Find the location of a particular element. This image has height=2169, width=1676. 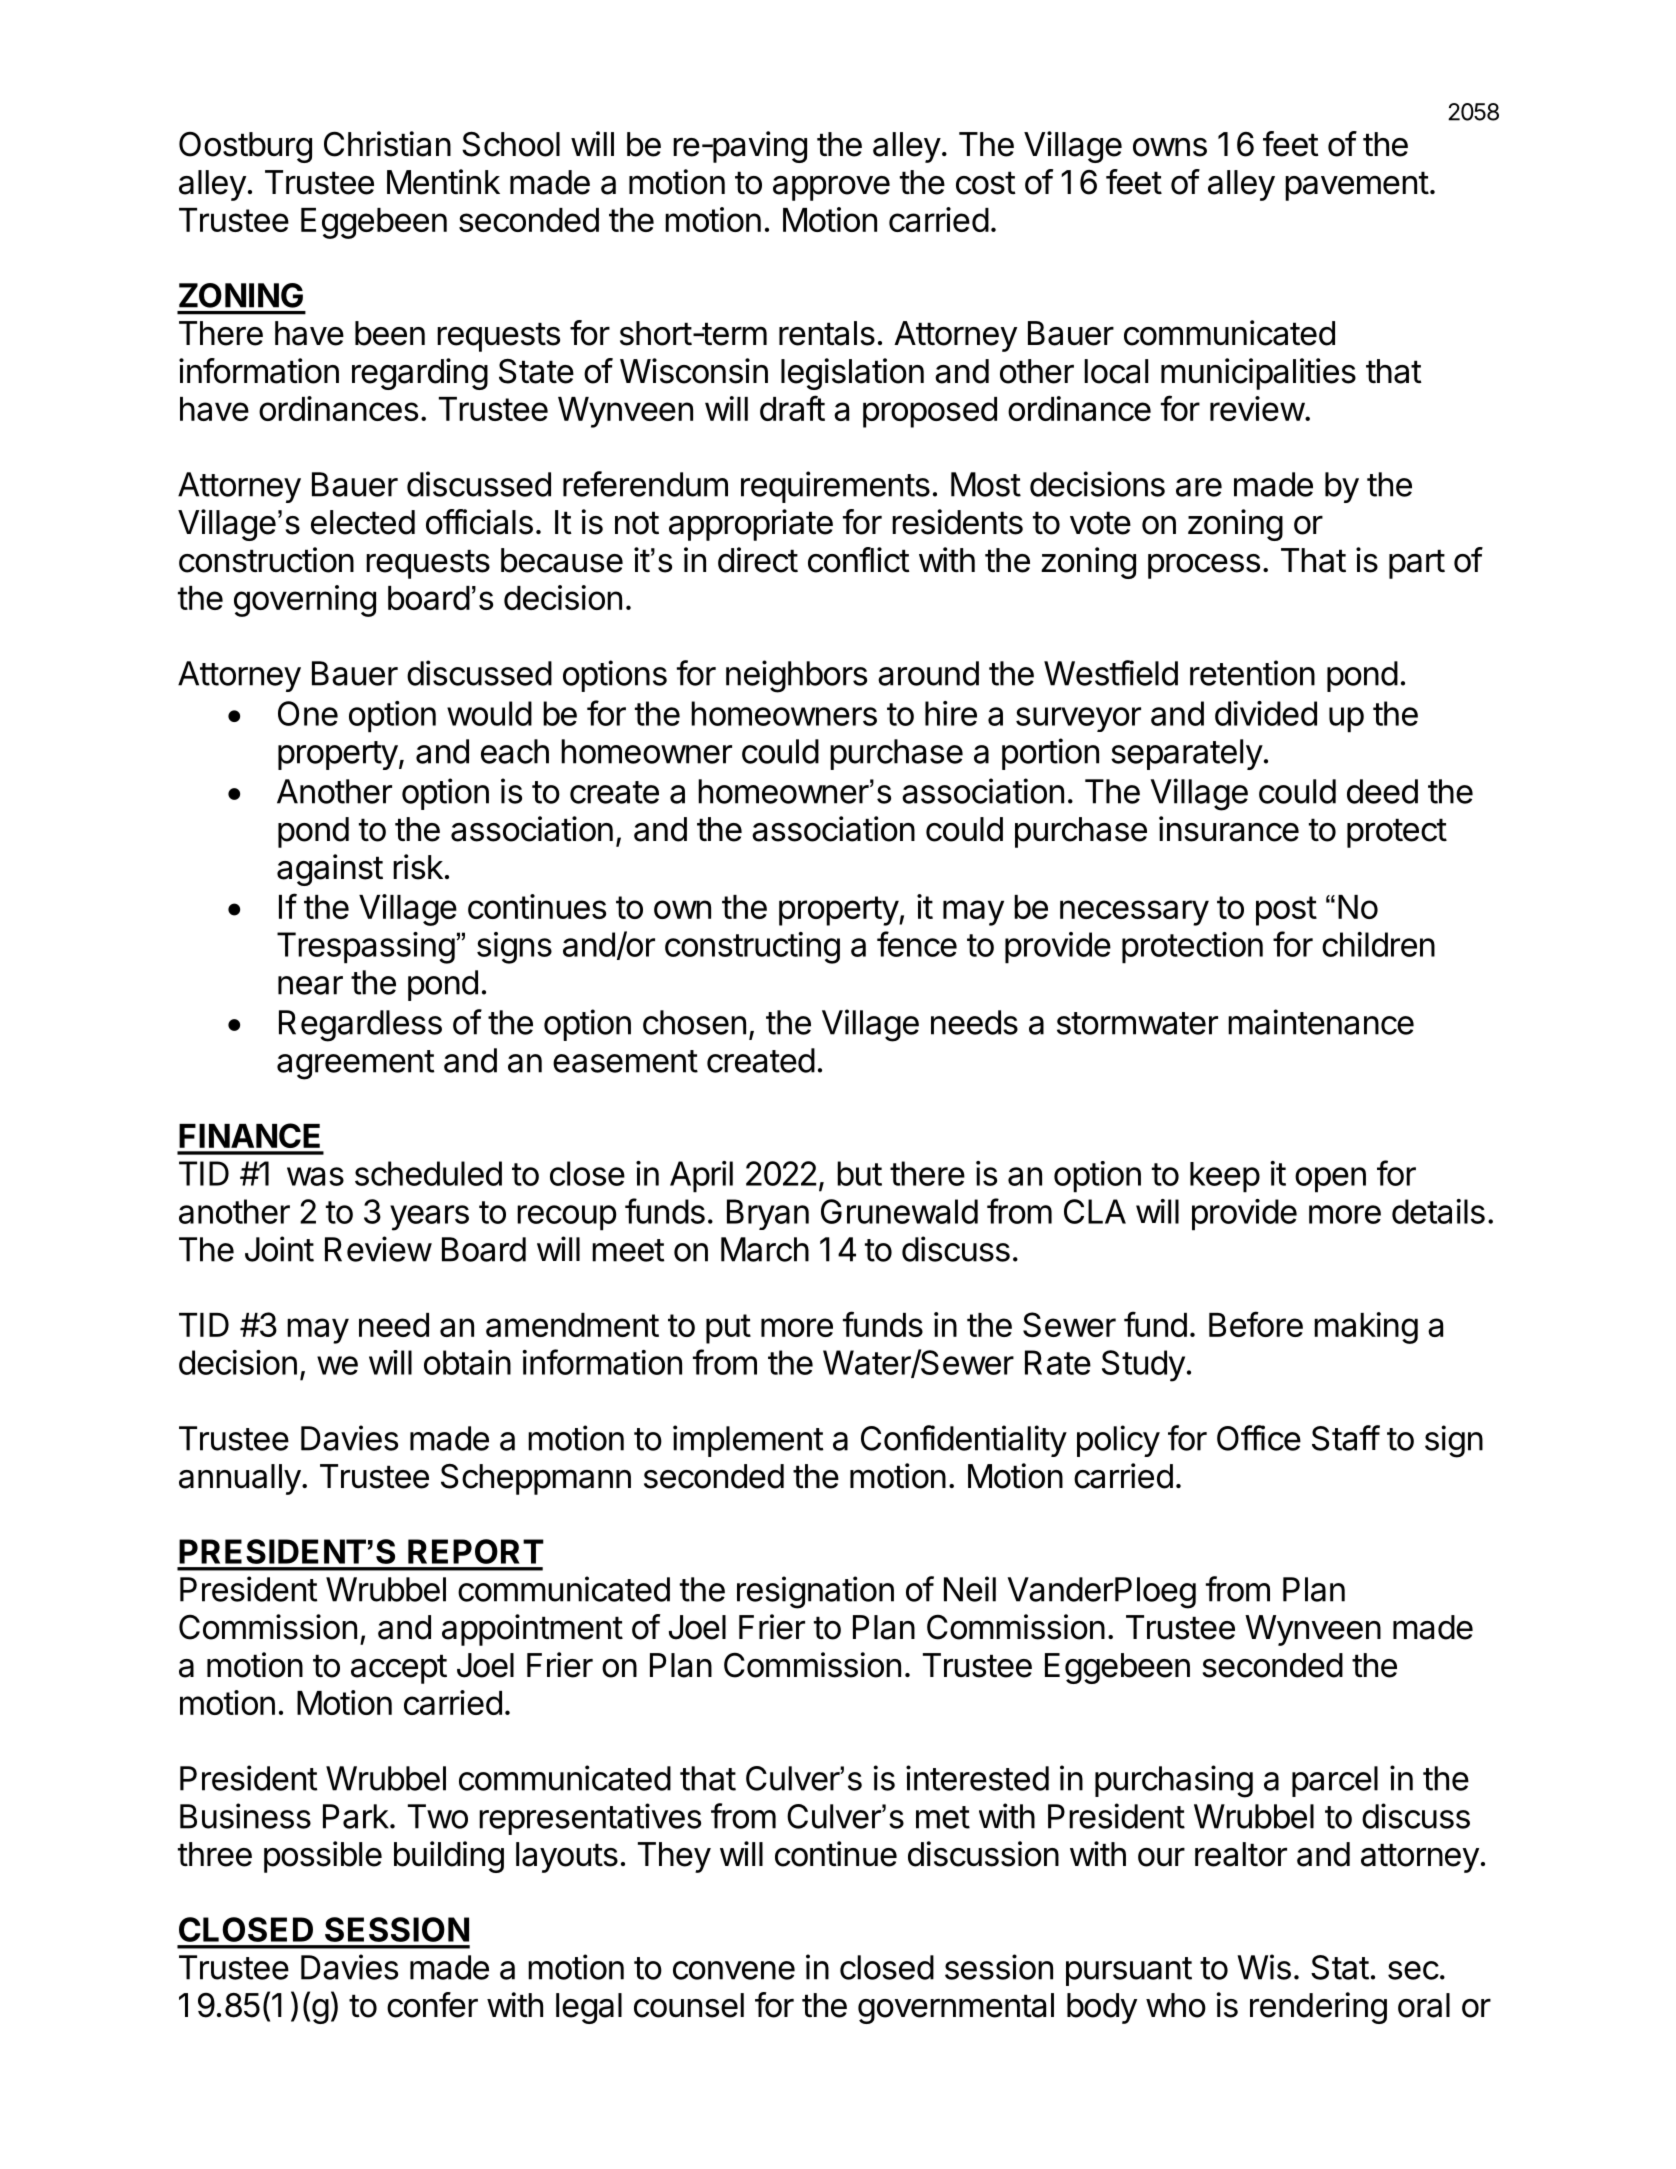

Office is located at coordinates (1259, 1438).
